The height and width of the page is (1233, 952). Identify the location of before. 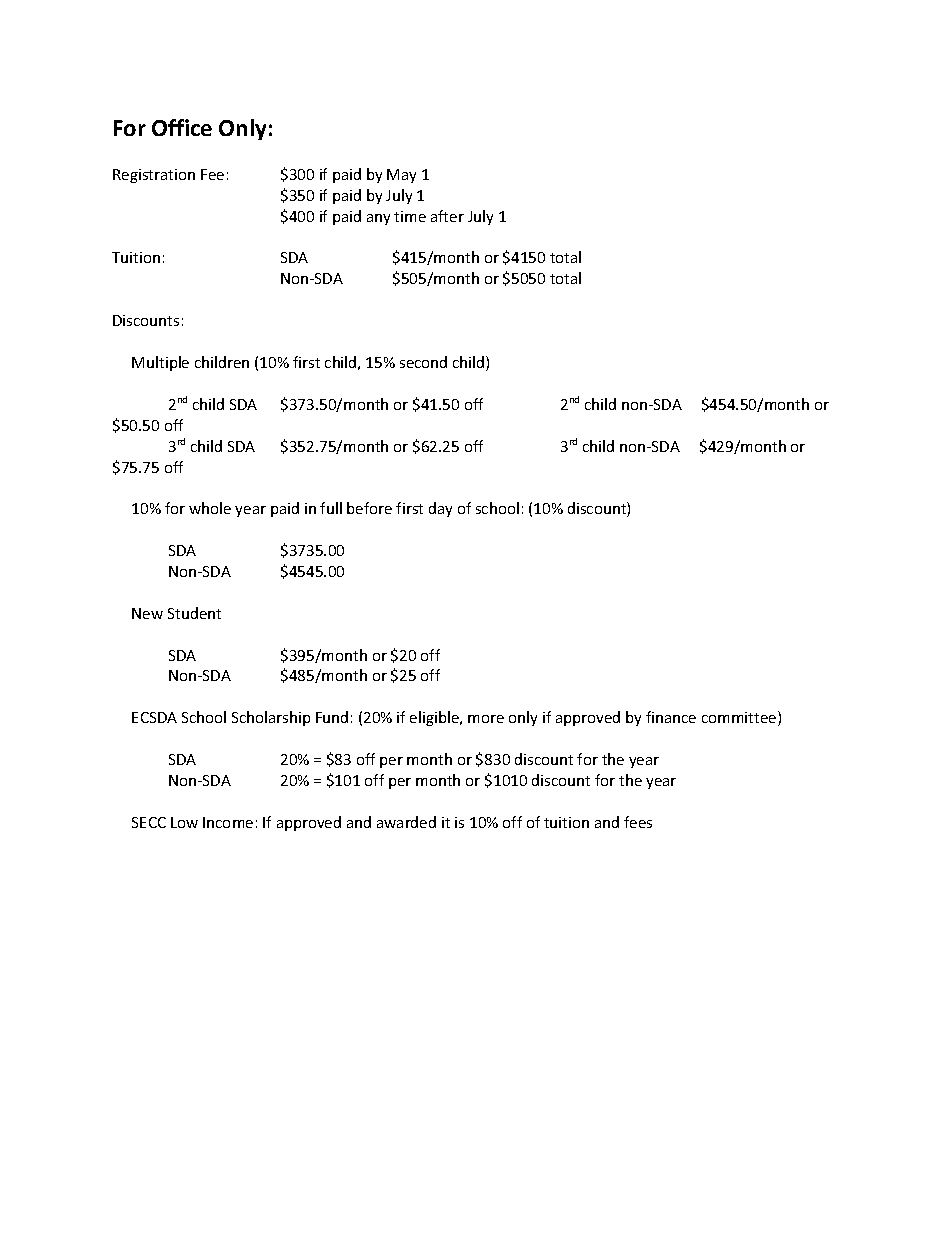
(369, 508).
